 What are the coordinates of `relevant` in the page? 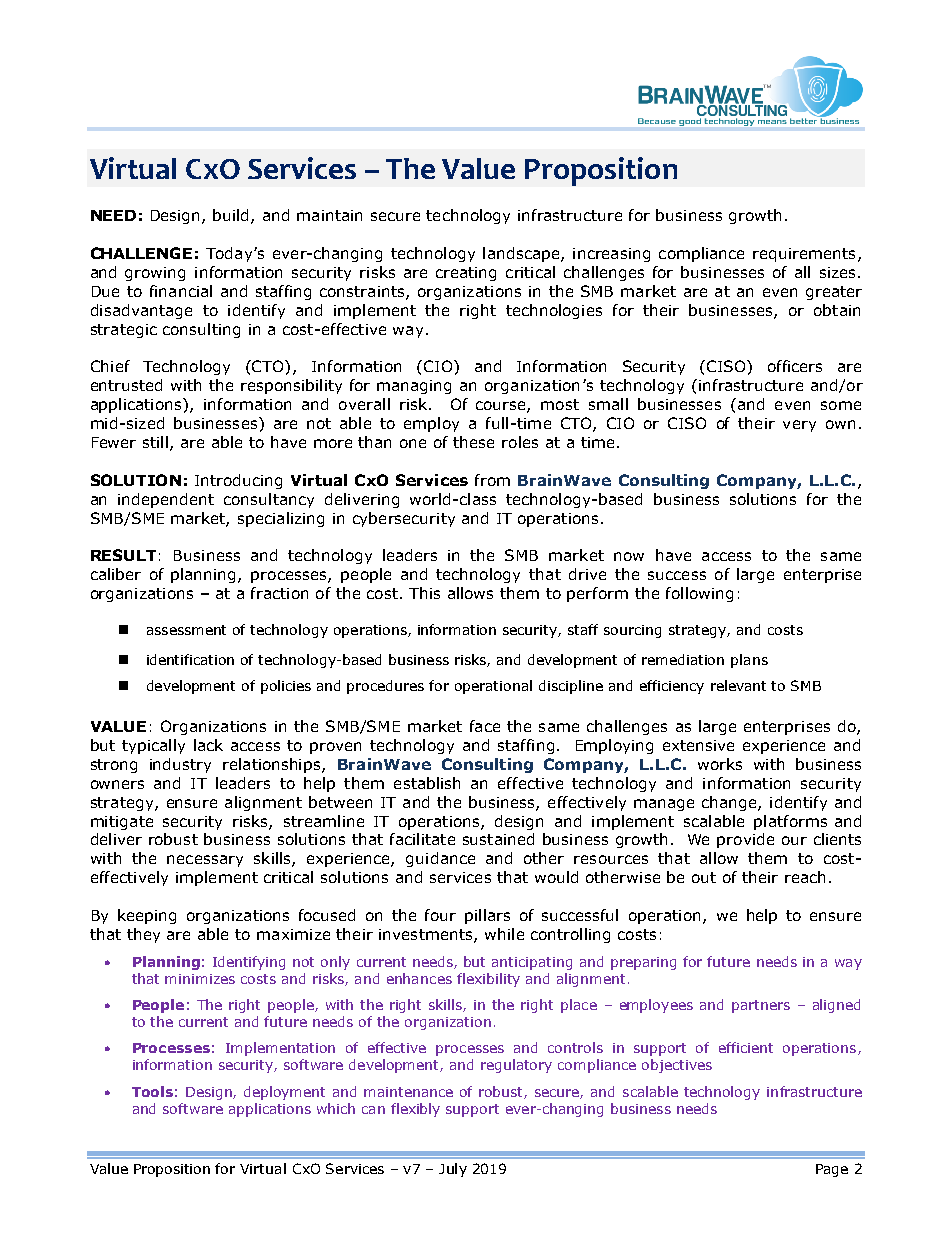 It's located at (738, 685).
